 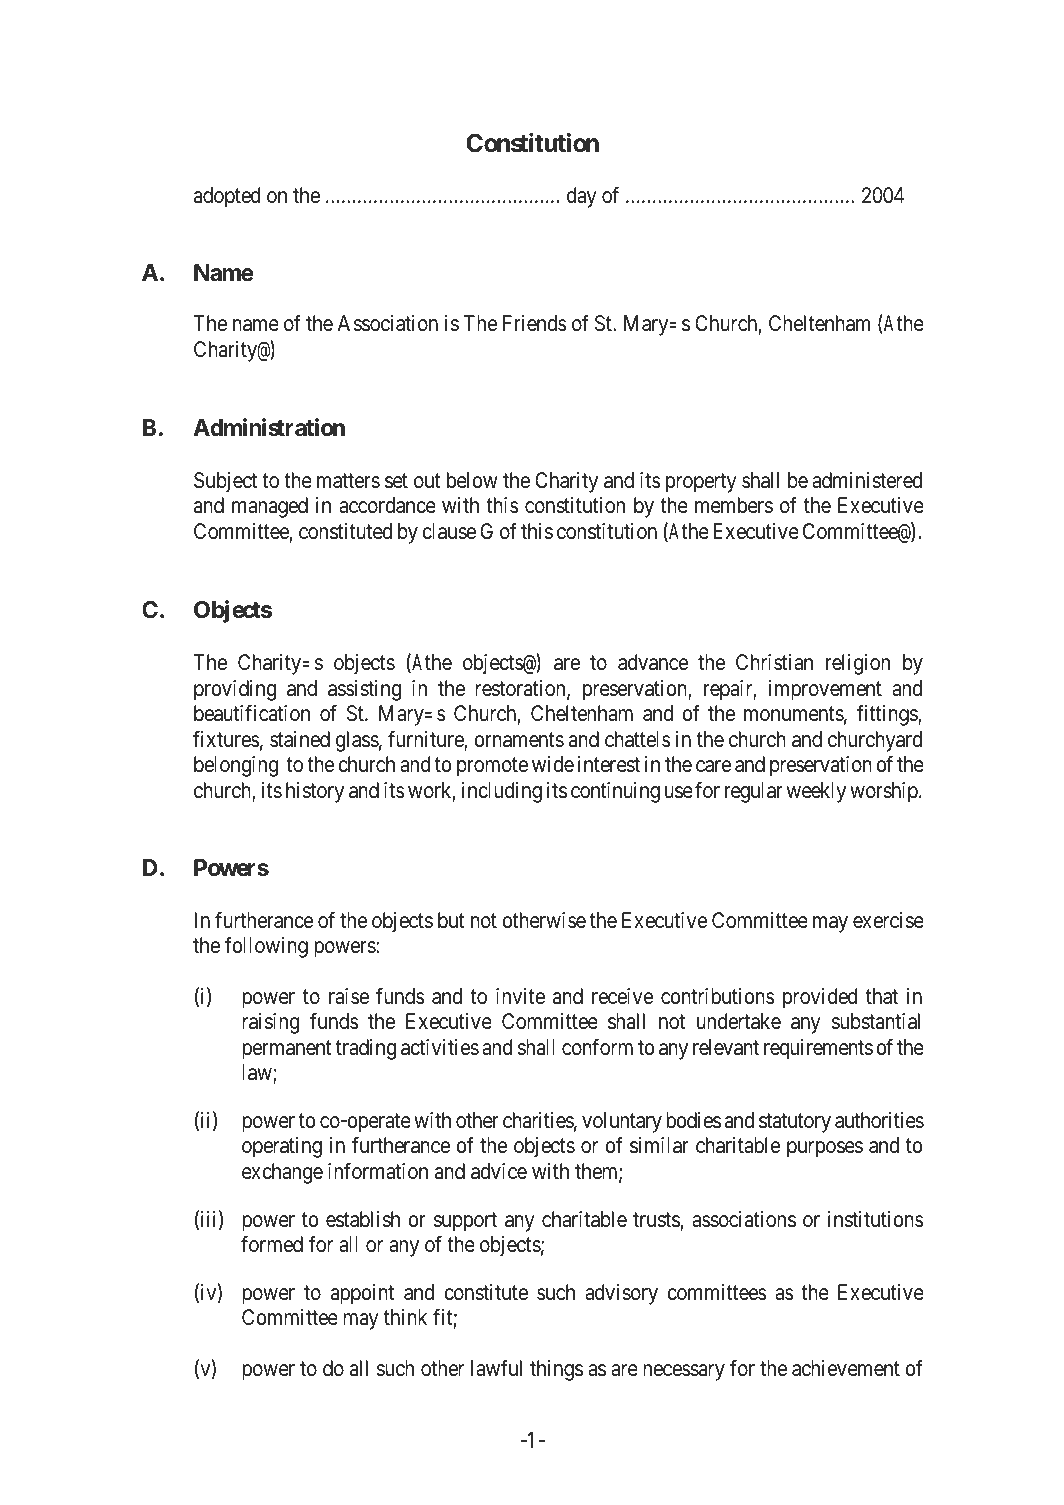 What do you see at coordinates (315, 792) in the screenshot?
I see `history` at bounding box center [315, 792].
